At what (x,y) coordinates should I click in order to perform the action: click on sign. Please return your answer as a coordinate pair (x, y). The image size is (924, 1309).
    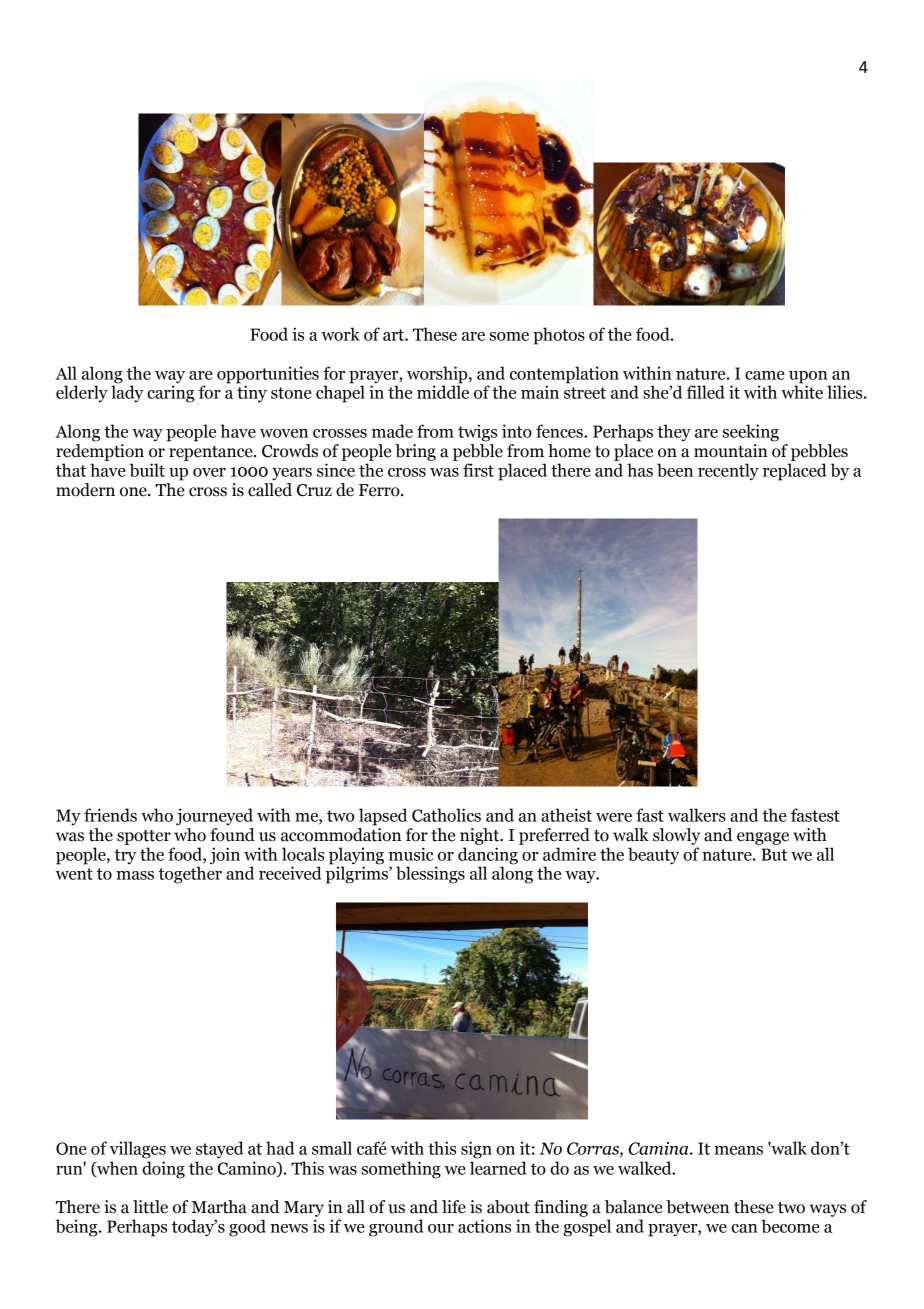
    Looking at the image, I should click on (476, 1150).
